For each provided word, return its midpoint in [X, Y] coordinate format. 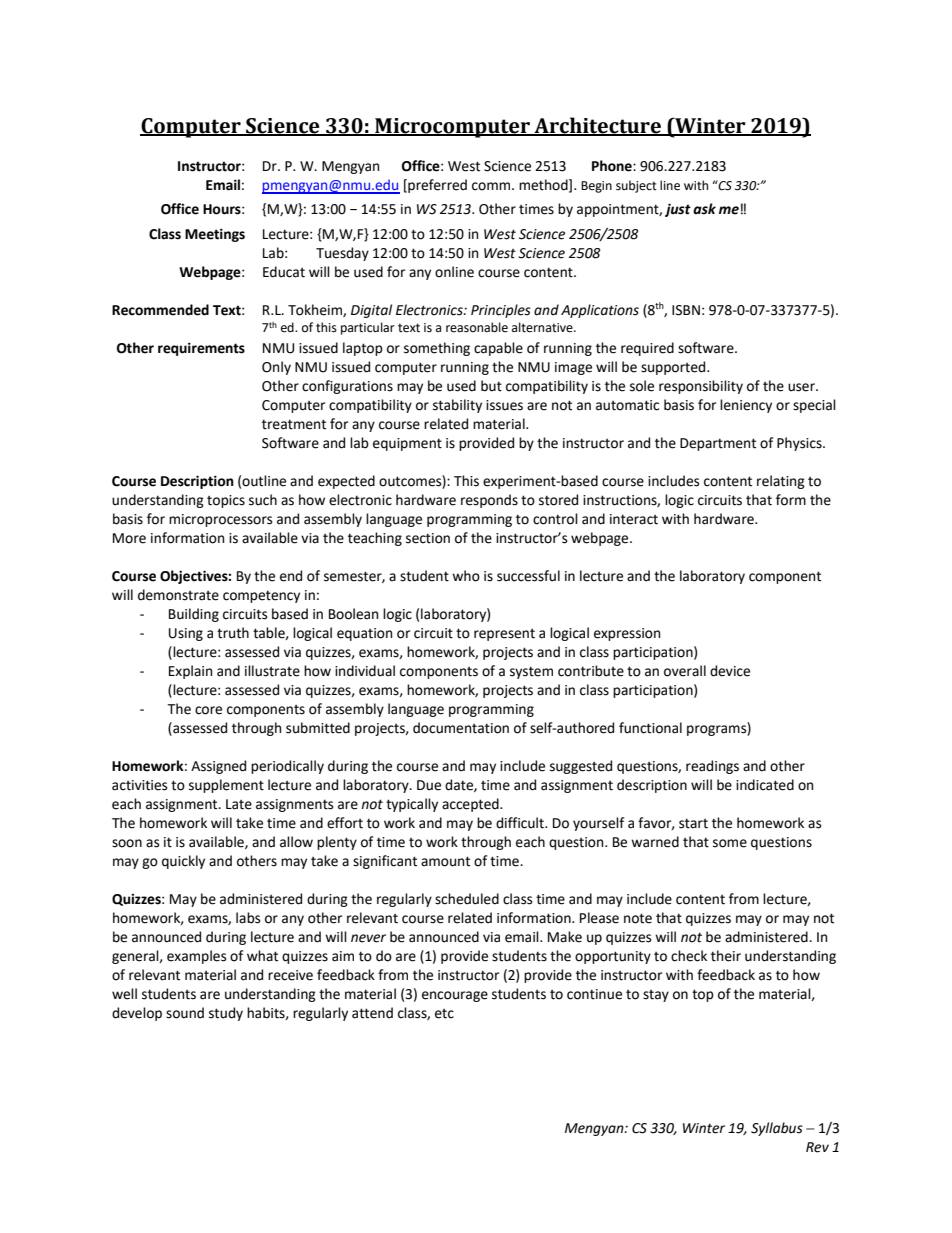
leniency [746, 406]
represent [504, 635]
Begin [596, 187]
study [226, 1014]
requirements [201, 349]
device [730, 671]
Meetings [215, 235]
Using [186, 634]
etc [444, 1014]
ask [704, 209]
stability [457, 406]
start [693, 823]
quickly [183, 862]
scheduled [467, 899]
